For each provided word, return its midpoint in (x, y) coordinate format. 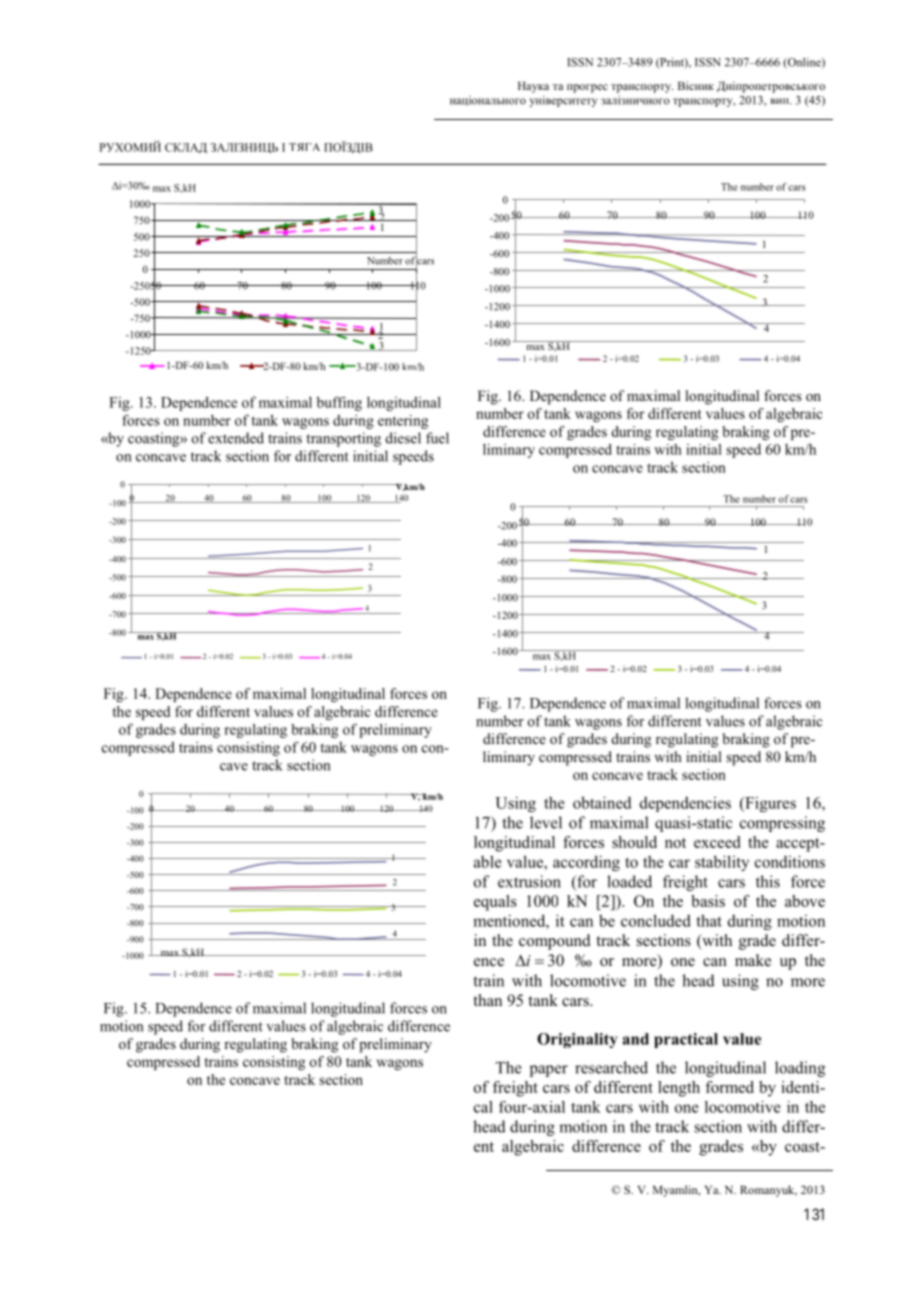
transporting (343, 439)
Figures (769, 804)
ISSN (580, 62)
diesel (403, 438)
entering (403, 422)
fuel (437, 438)
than (487, 1000)
